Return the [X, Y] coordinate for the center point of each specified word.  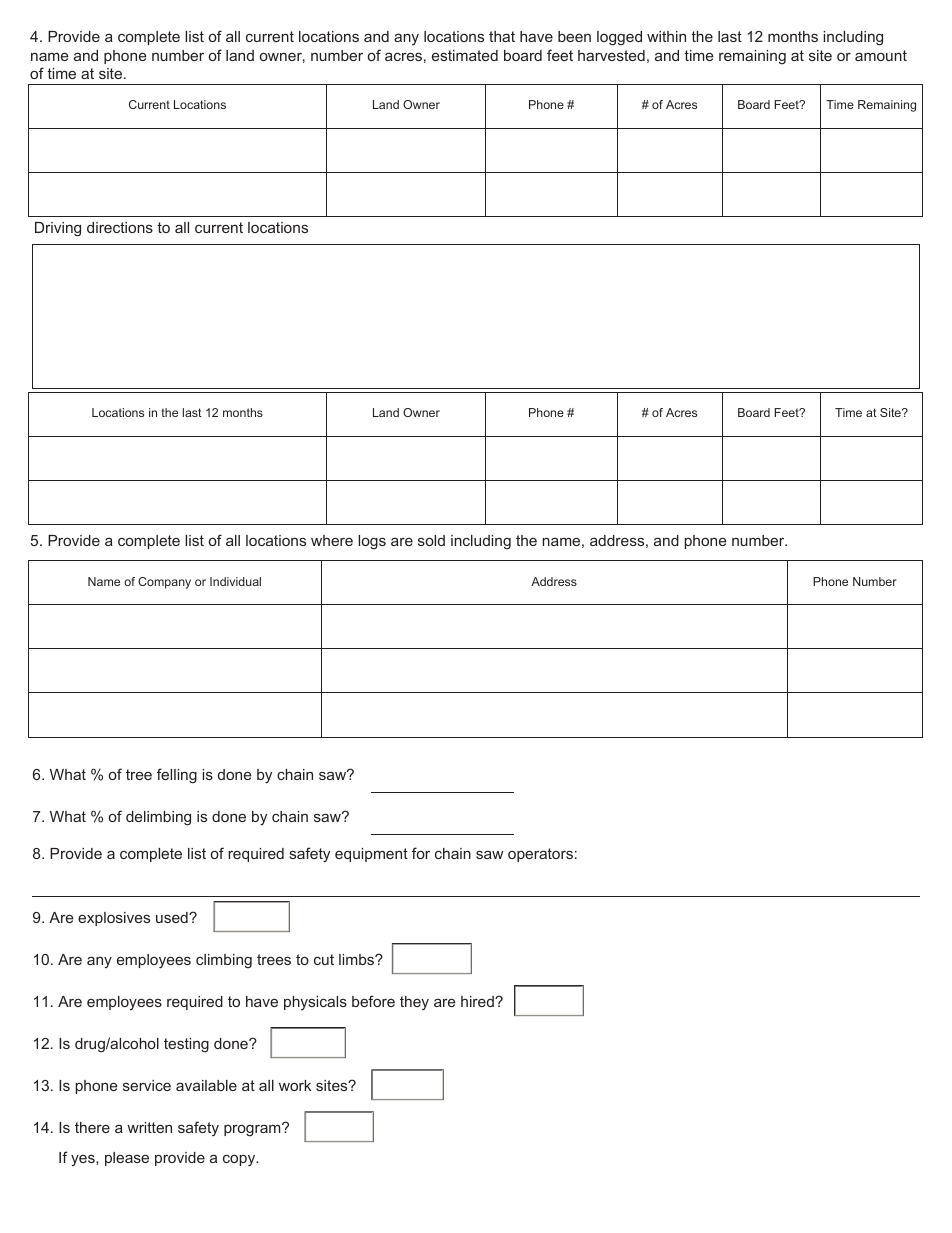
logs [372, 542]
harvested [611, 55]
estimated [465, 55]
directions [120, 227]
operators [540, 855]
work [295, 1085]
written [149, 1127]
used [173, 917]
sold [431, 540]
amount [881, 55]
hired [478, 1001]
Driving [58, 229]
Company [164, 583]
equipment [371, 855]
